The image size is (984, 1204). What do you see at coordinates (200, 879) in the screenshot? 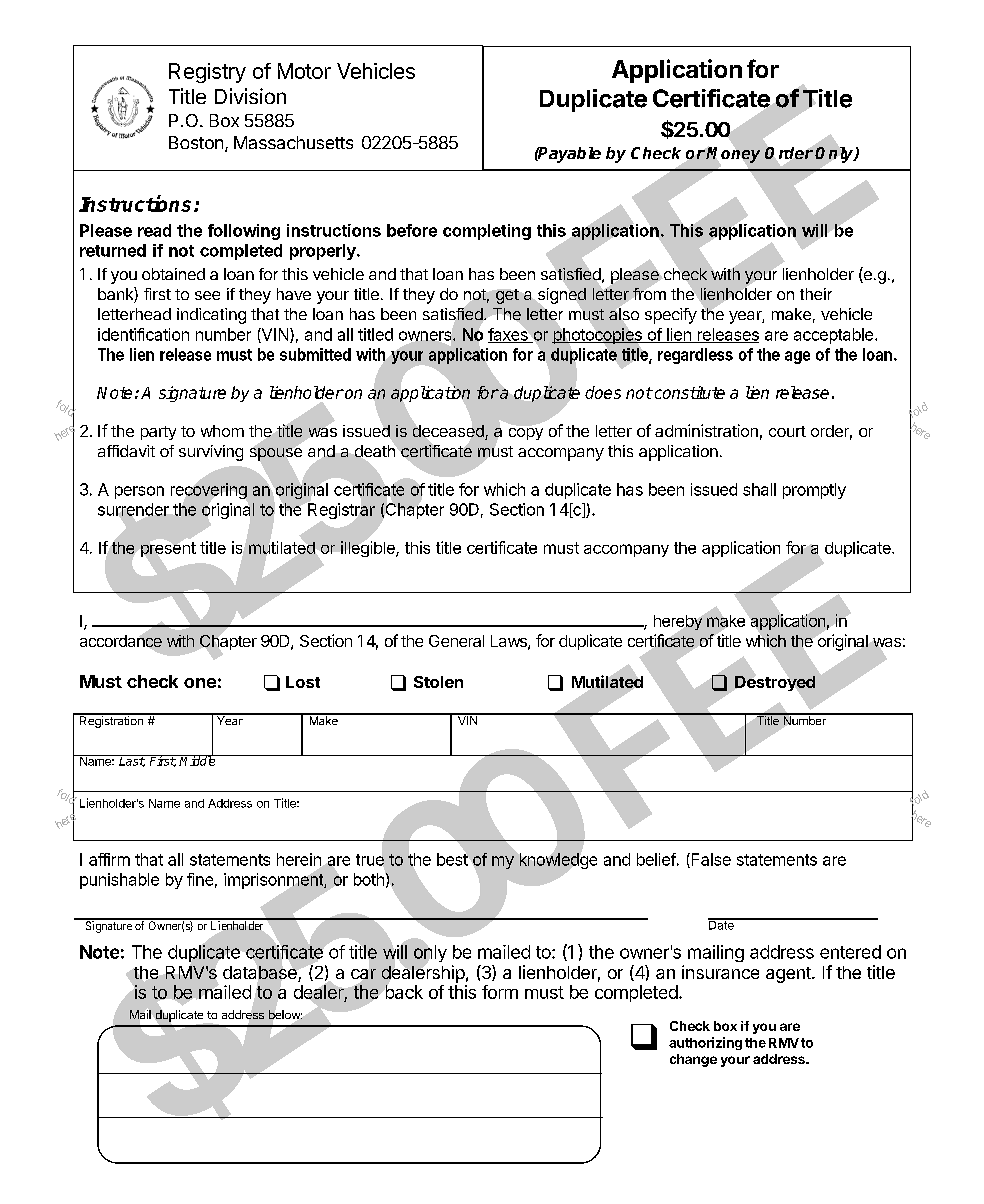
I see `fine` at bounding box center [200, 879].
